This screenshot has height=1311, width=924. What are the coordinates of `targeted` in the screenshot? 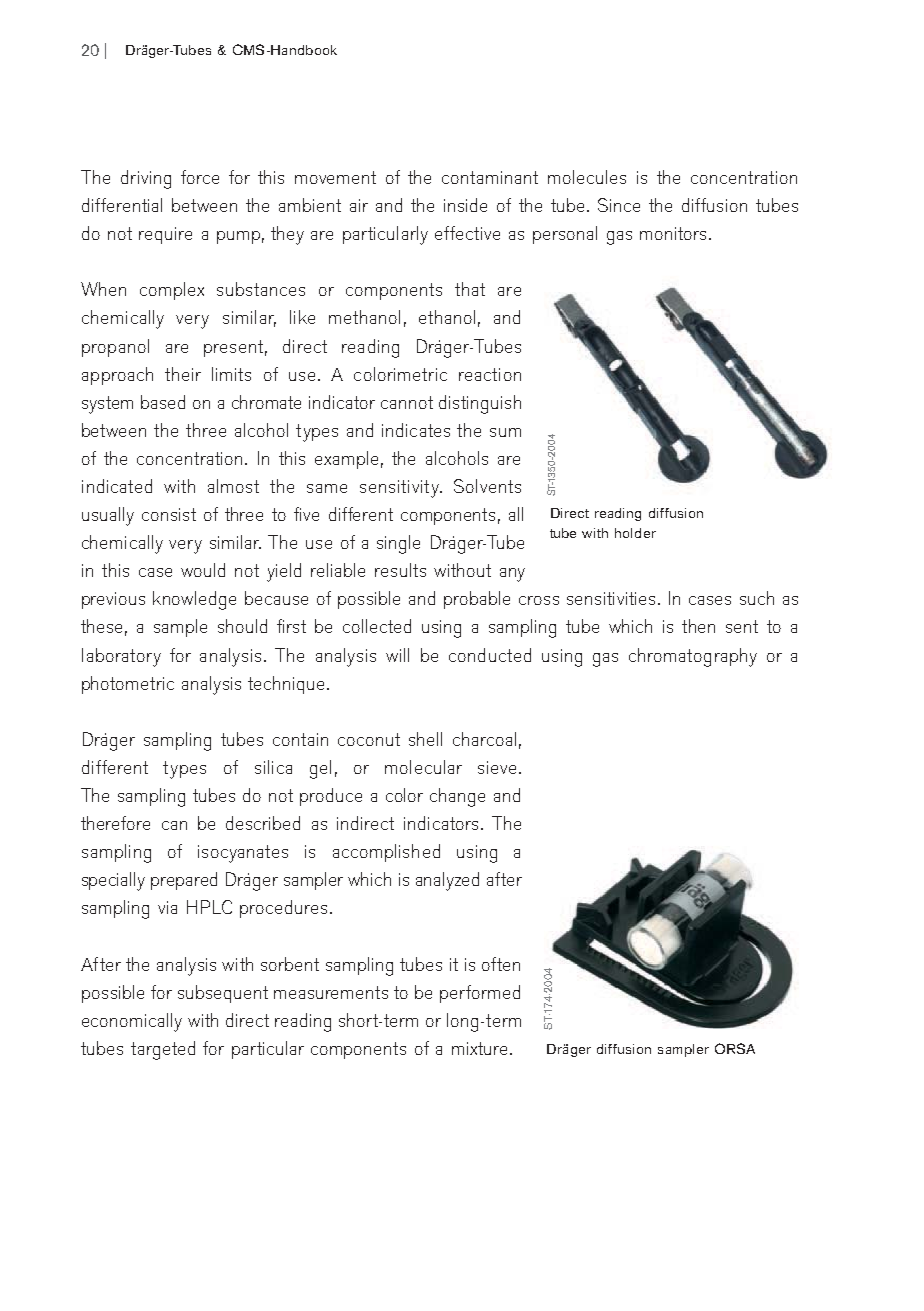 It's located at (163, 1050).
